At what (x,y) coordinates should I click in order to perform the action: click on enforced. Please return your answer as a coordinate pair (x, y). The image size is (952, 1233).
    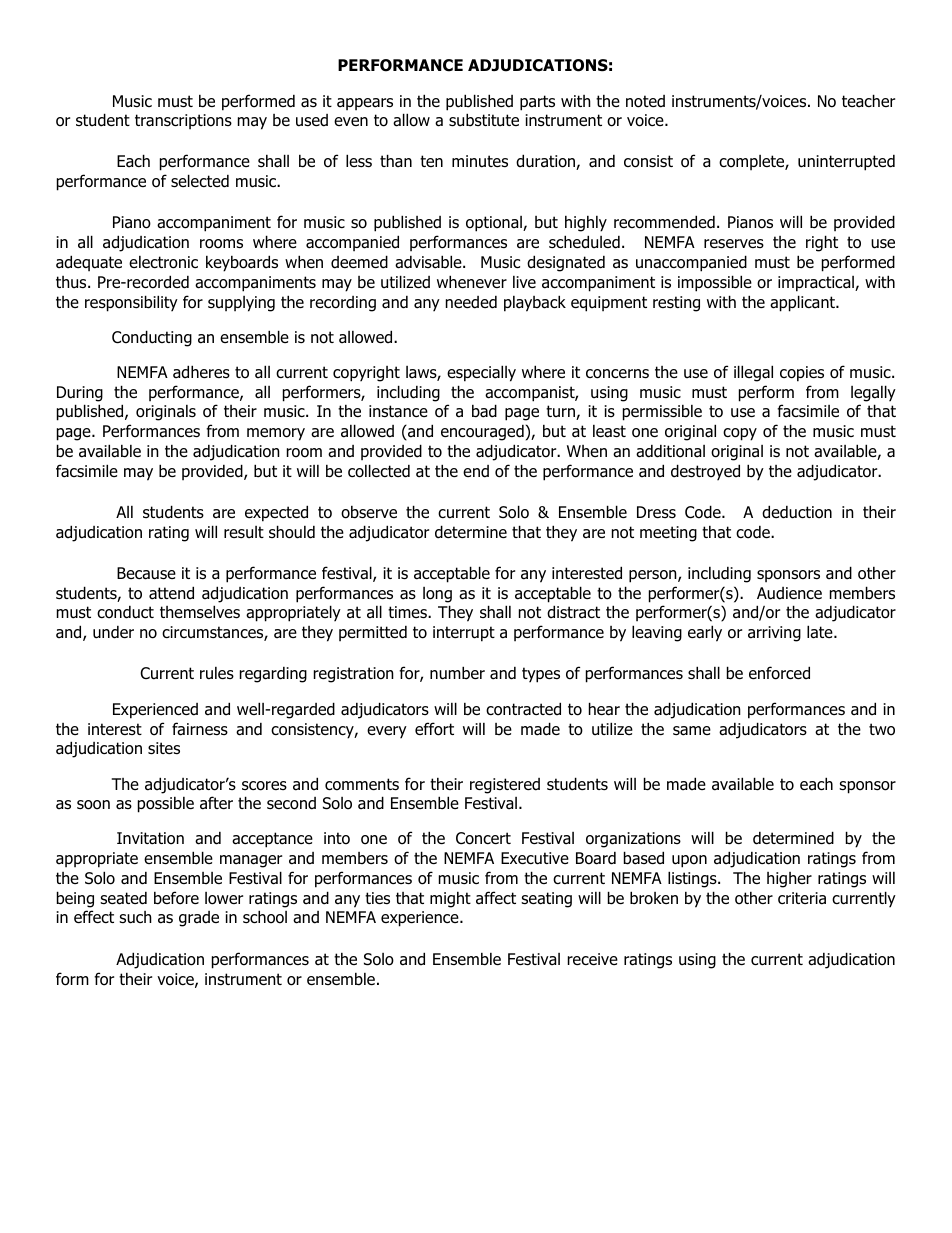
    Looking at the image, I should click on (779, 673).
